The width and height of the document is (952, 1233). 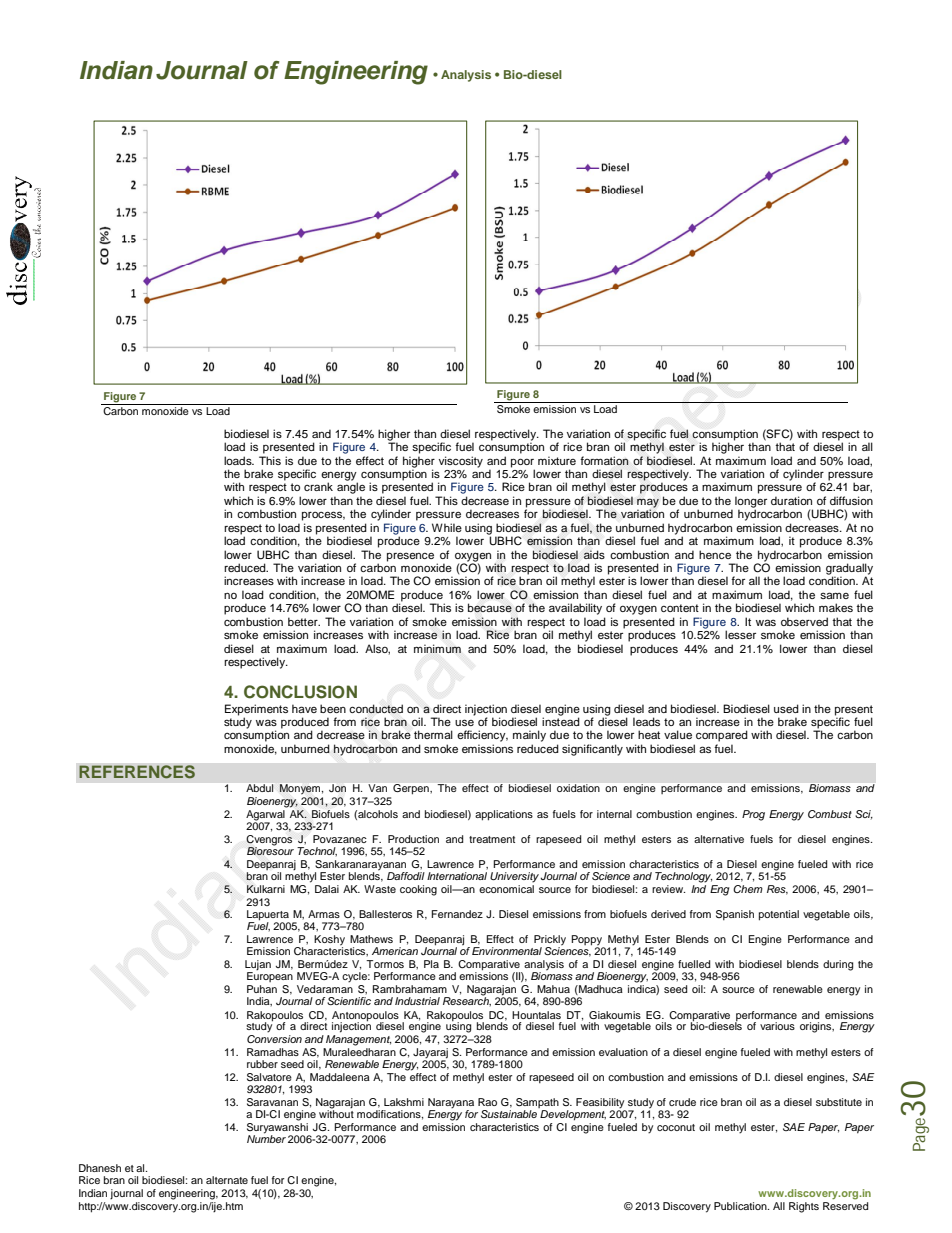 What do you see at coordinates (777, 1026) in the document?
I see `various` at bounding box center [777, 1026].
